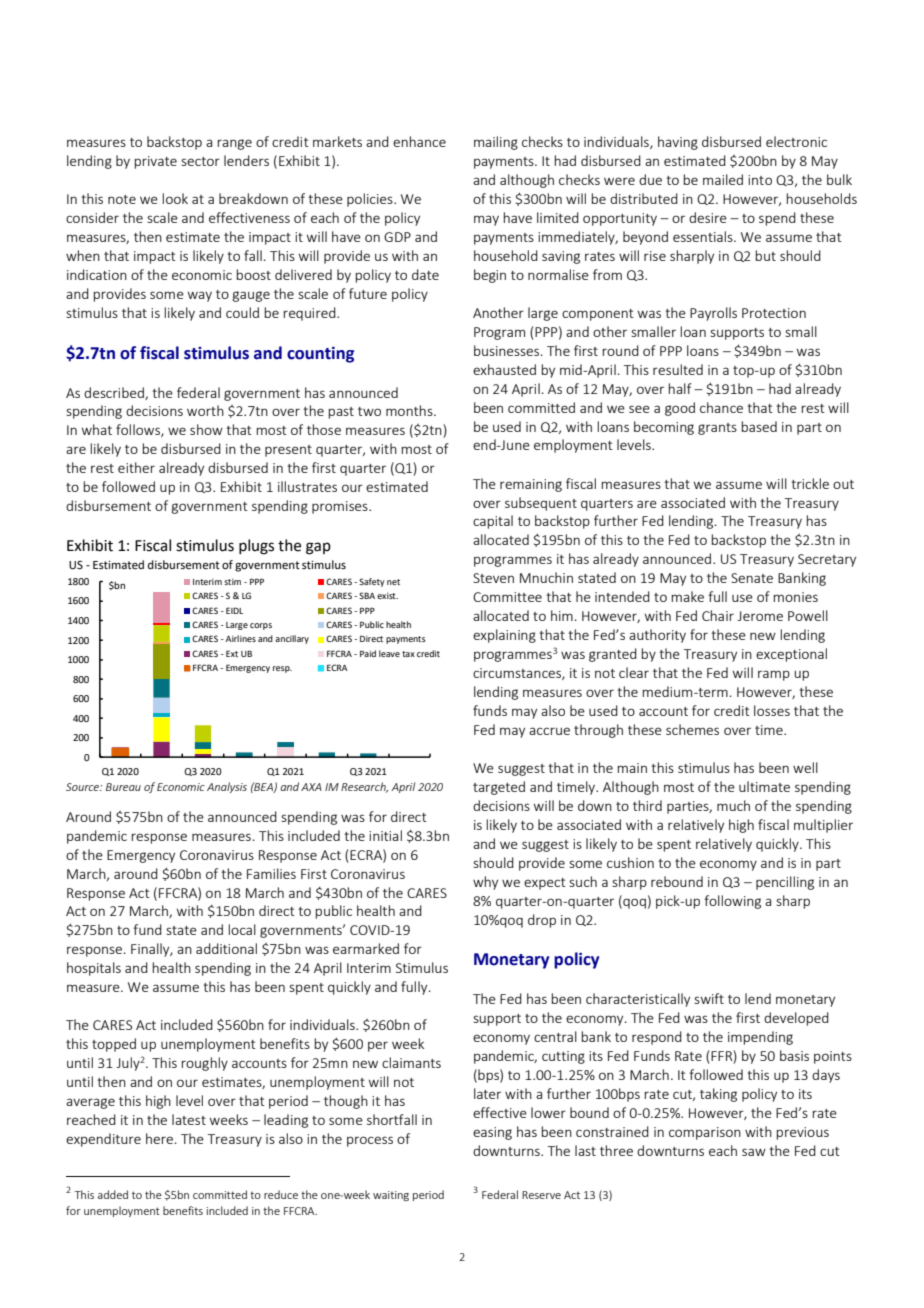  What do you see at coordinates (759, 426) in the page?
I see `based` at bounding box center [759, 426].
